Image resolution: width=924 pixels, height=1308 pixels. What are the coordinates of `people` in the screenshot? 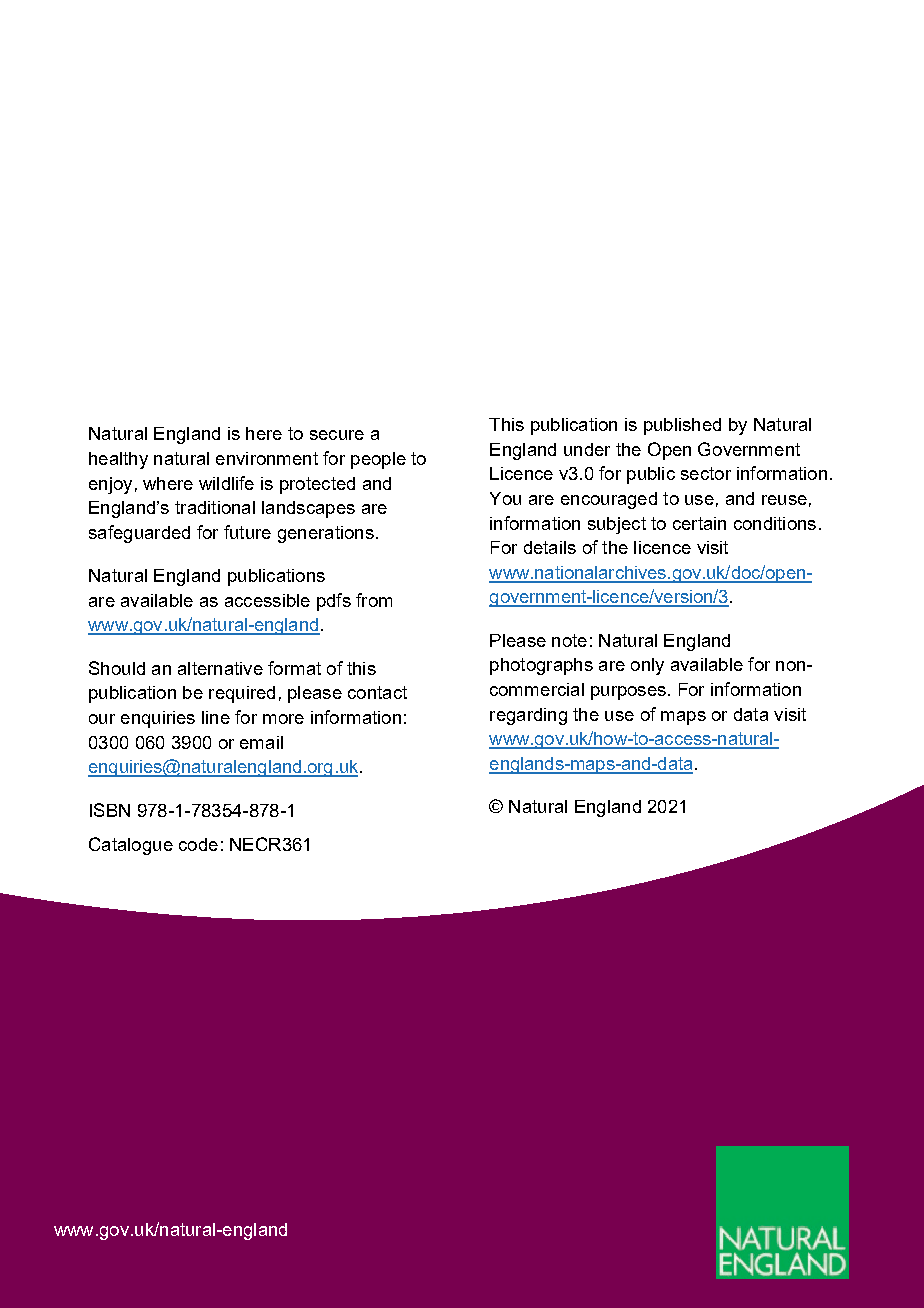 It's located at (378, 460).
